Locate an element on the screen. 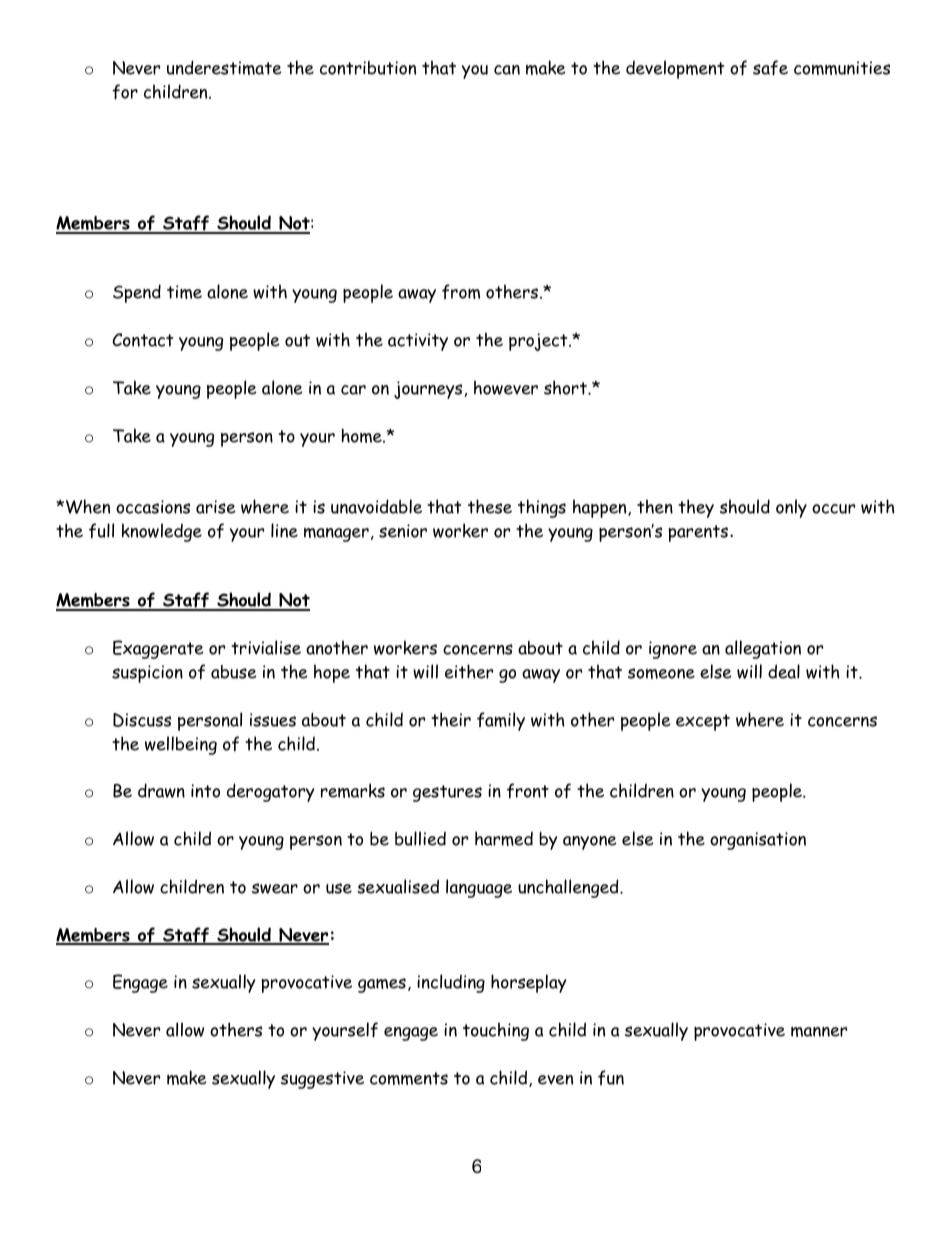 Image resolution: width=952 pixels, height=1233 pixels. senior is located at coordinates (403, 531).
